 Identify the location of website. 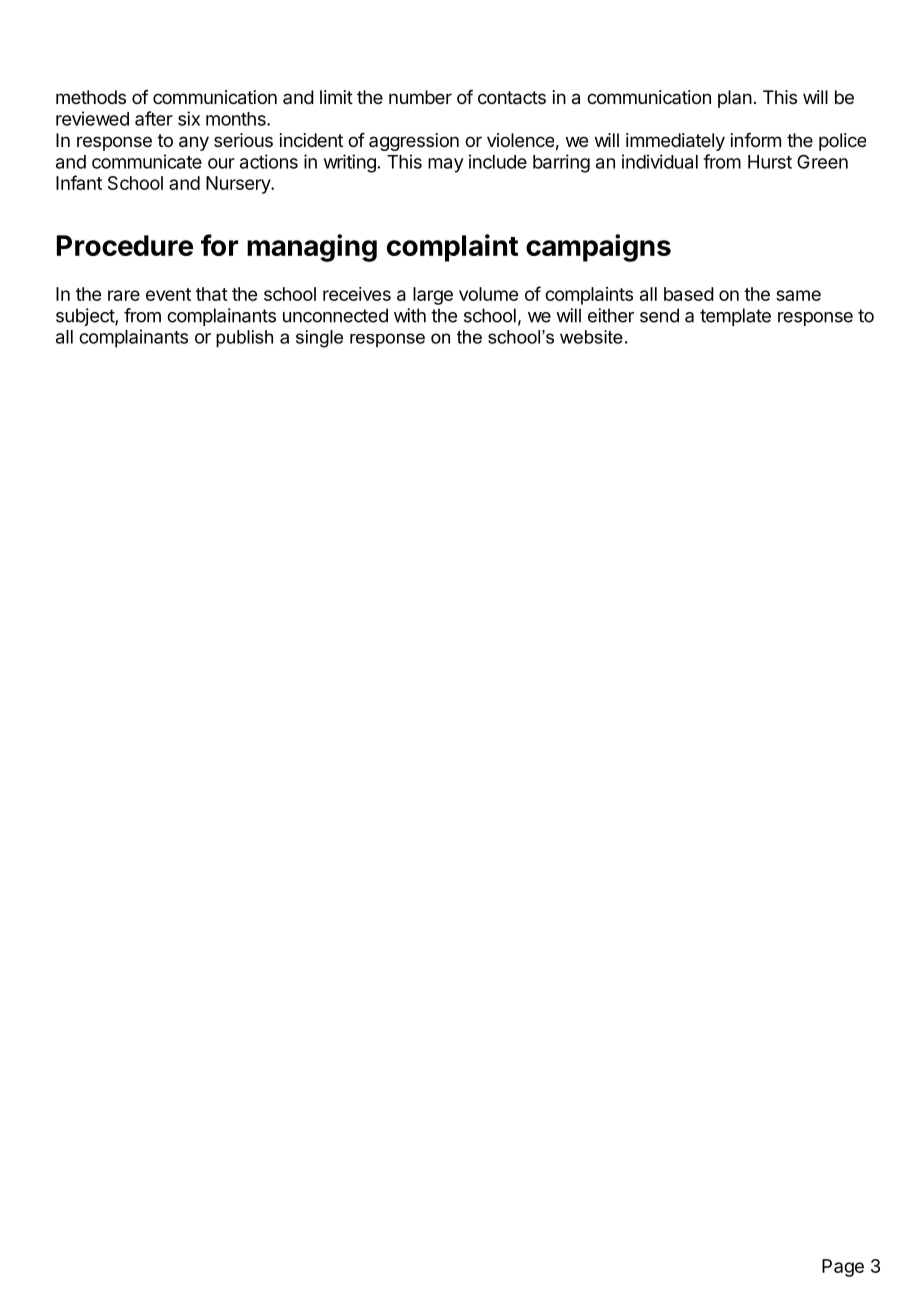
(591, 337).
